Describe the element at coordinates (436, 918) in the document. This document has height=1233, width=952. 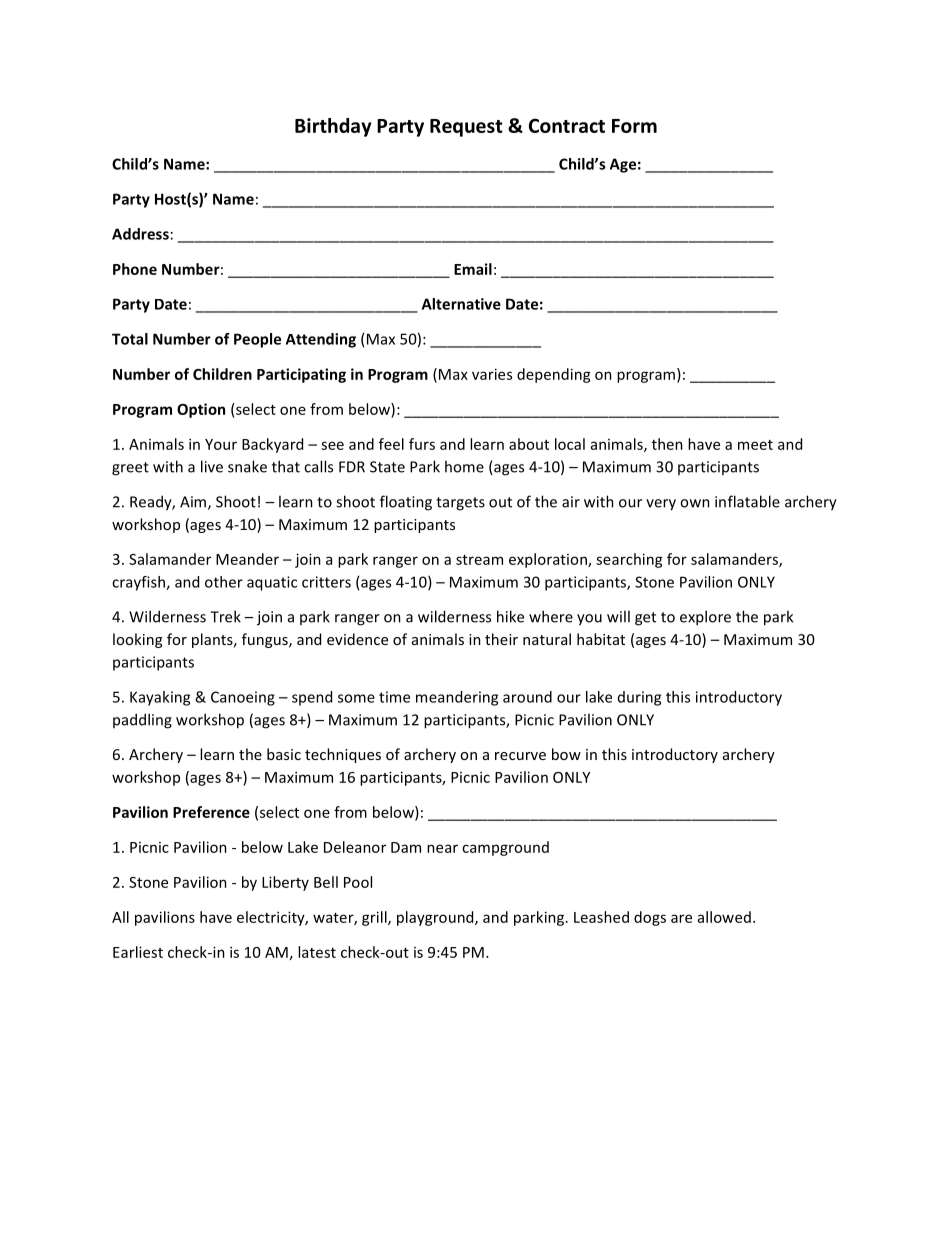
I see `playground` at that location.
